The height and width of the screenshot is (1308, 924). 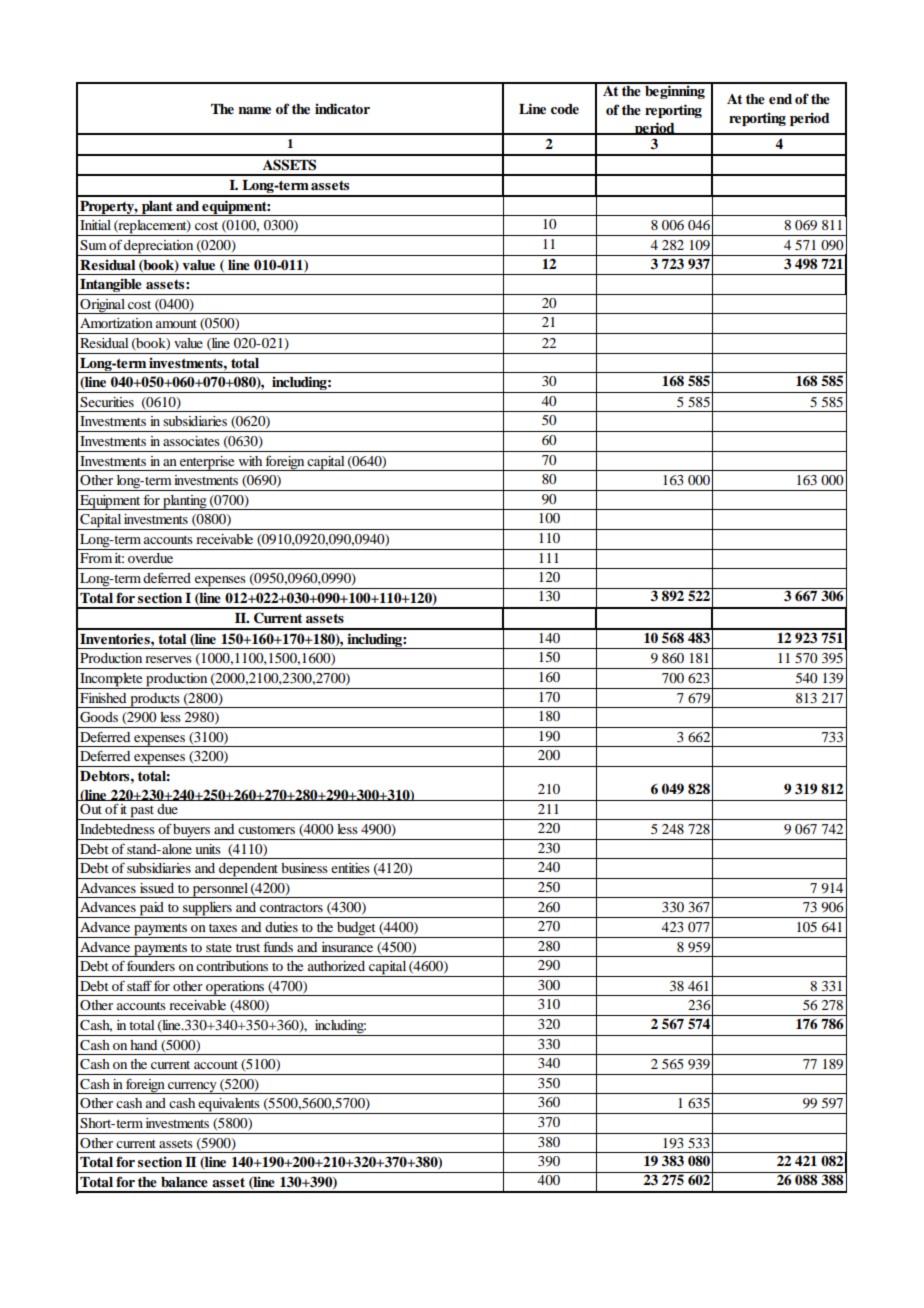 What do you see at coordinates (191, 441) in the screenshot?
I see `associates` at bounding box center [191, 441].
